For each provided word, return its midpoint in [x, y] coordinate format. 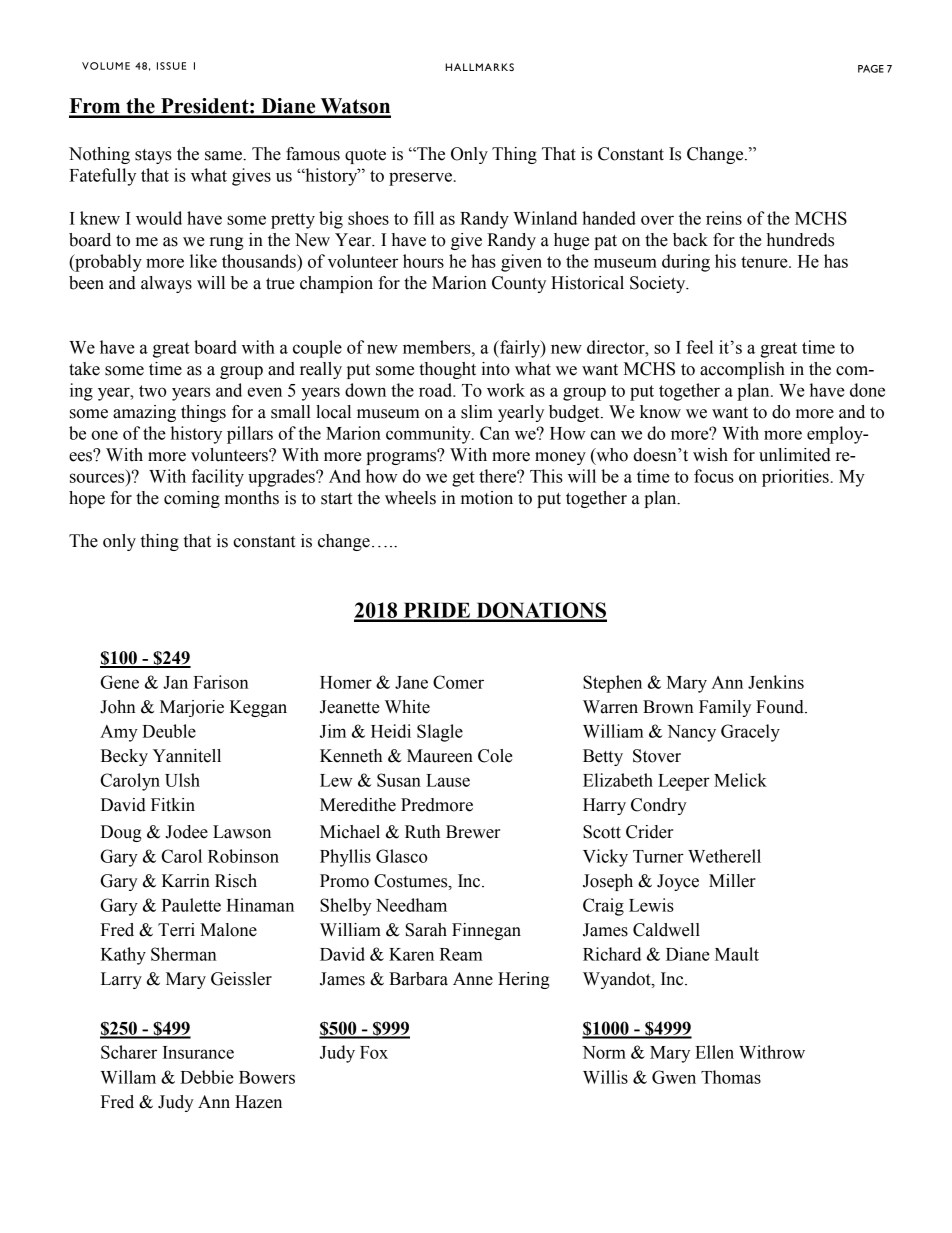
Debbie [207, 1077]
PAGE [871, 69]
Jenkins [776, 682]
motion [487, 498]
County [519, 284]
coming [192, 499]
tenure [765, 262]
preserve [422, 179]
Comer [458, 682]
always [166, 284]
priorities [795, 478]
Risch [236, 881]
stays [153, 156]
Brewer [473, 832]
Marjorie [192, 708]
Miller [732, 881]
